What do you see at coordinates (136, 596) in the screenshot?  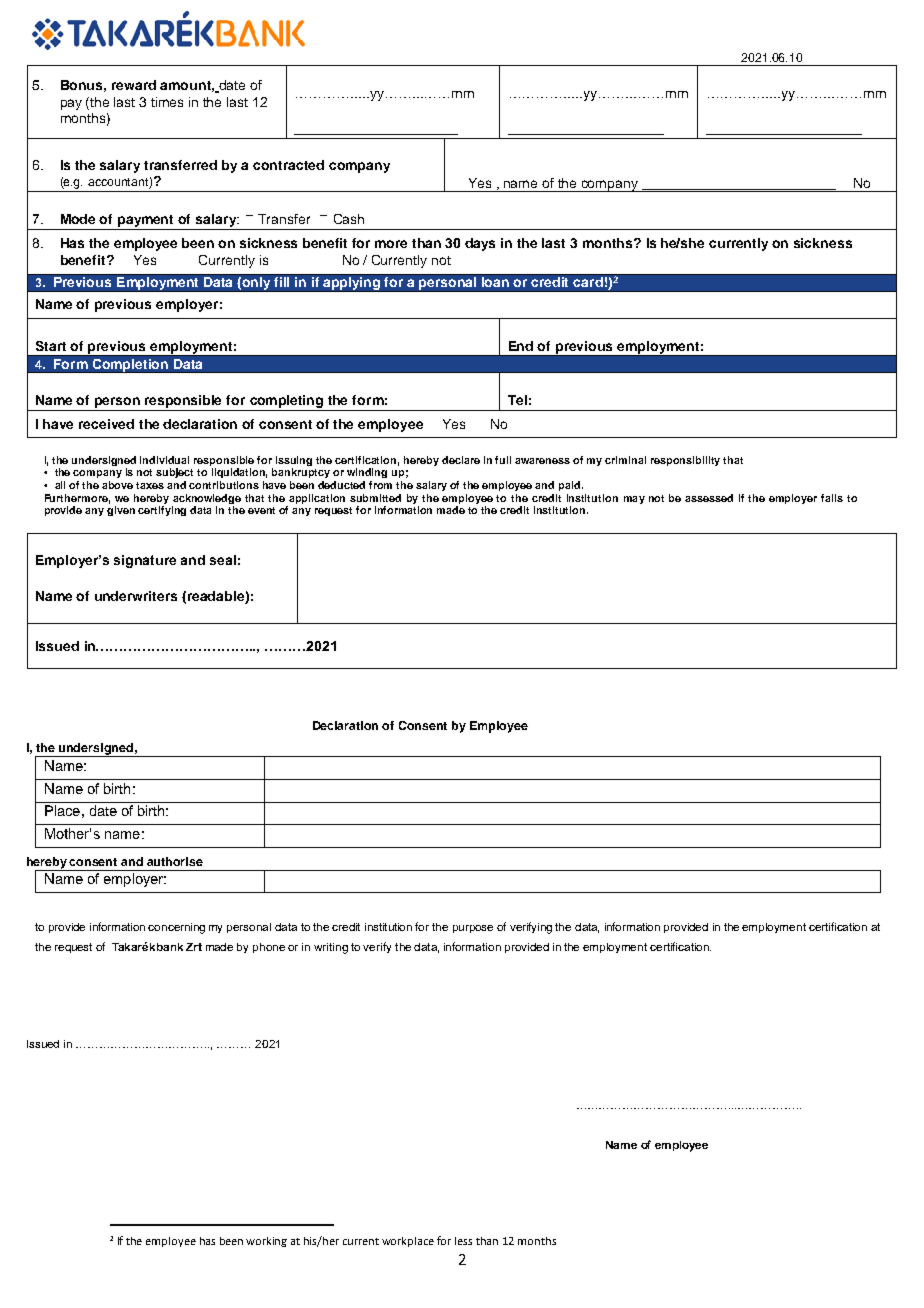 I see `underwriters` at bounding box center [136, 596].
